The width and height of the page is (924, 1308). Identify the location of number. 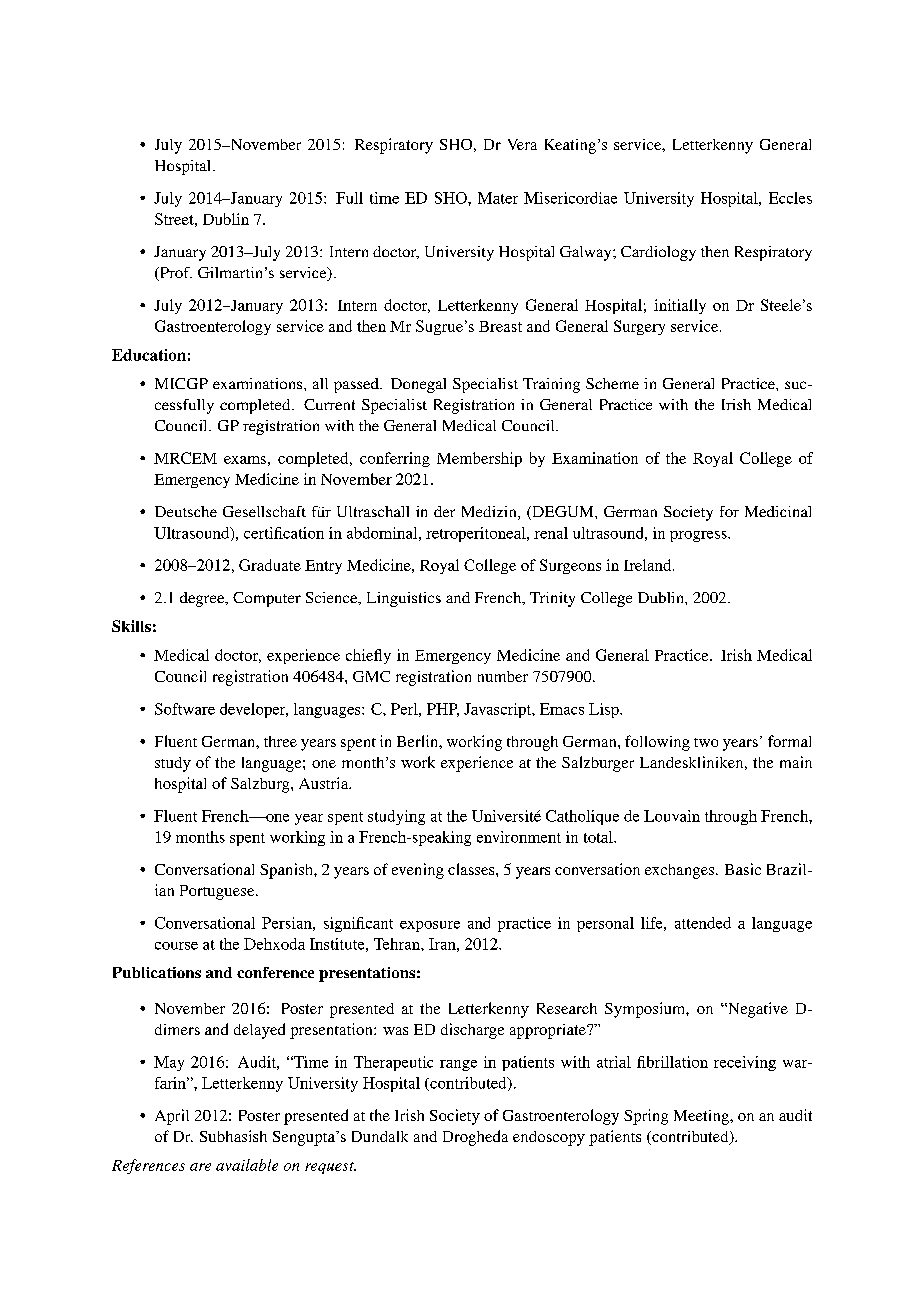
(503, 676).
